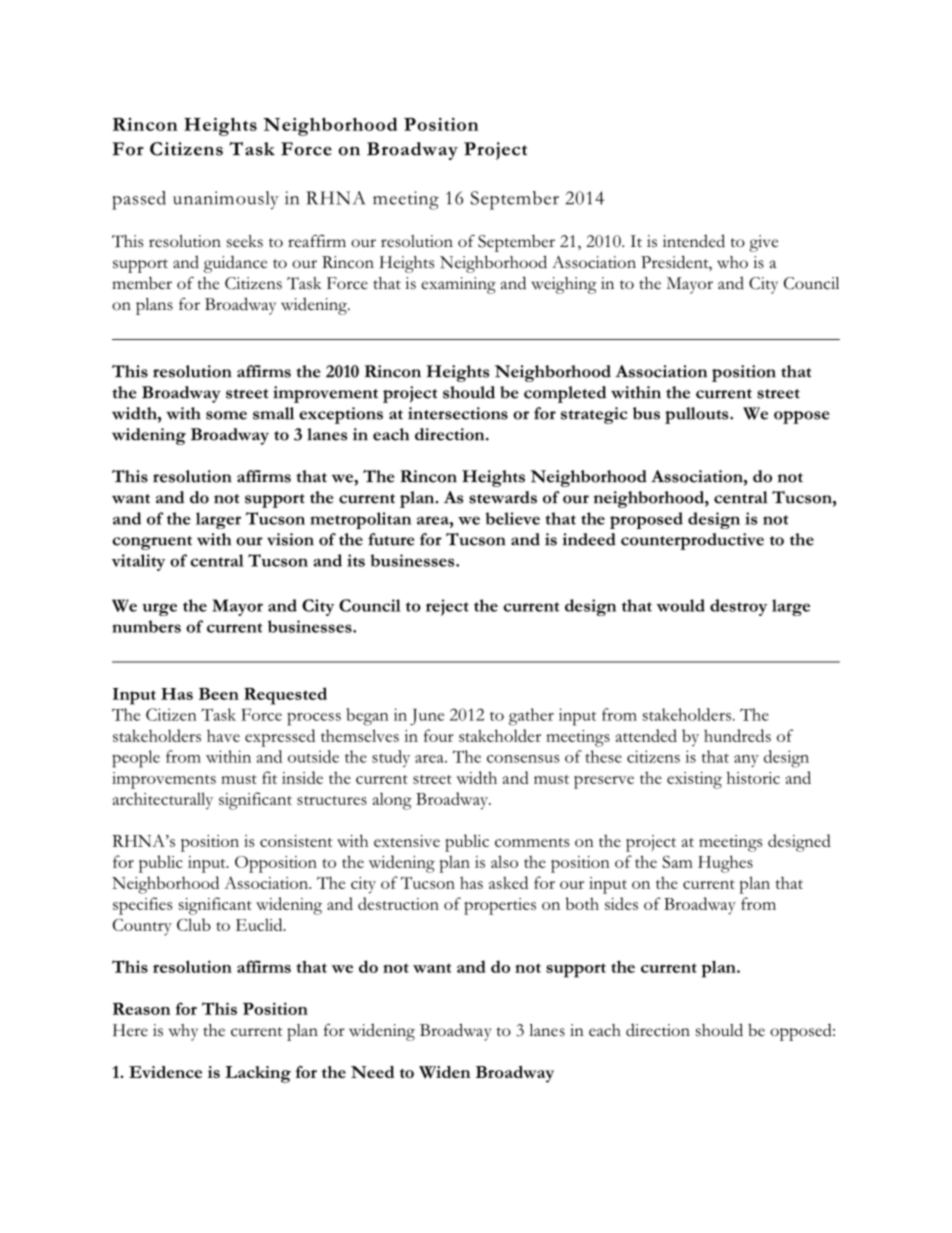 The image size is (952, 1233). Describe the element at coordinates (447, 607) in the screenshot. I see `reject` at that location.
